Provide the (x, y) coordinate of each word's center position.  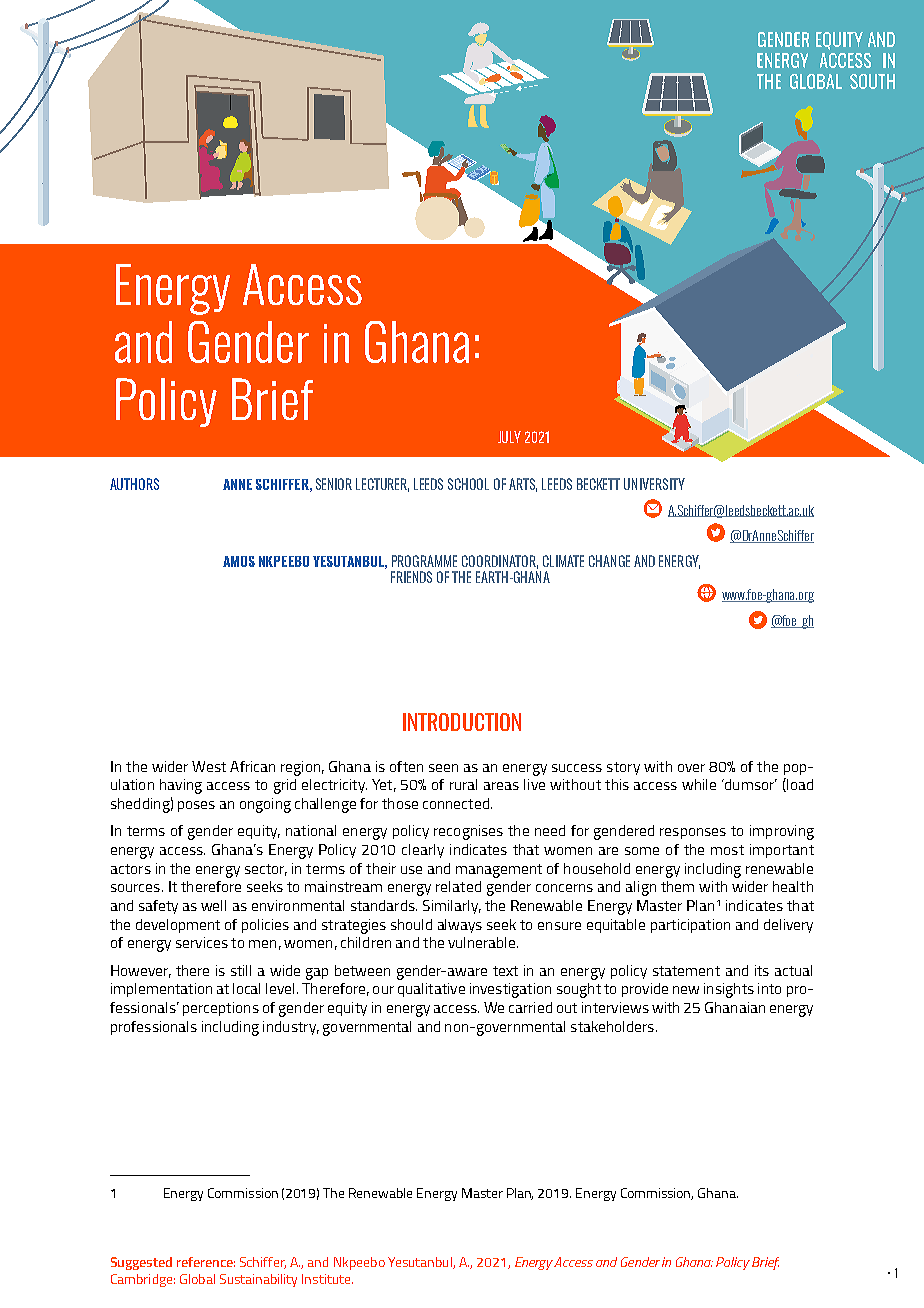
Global (197, 1279)
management (499, 871)
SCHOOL (468, 484)
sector (266, 870)
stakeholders (612, 1026)
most (727, 850)
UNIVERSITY (654, 484)
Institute (327, 1279)
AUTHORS (134, 484)
